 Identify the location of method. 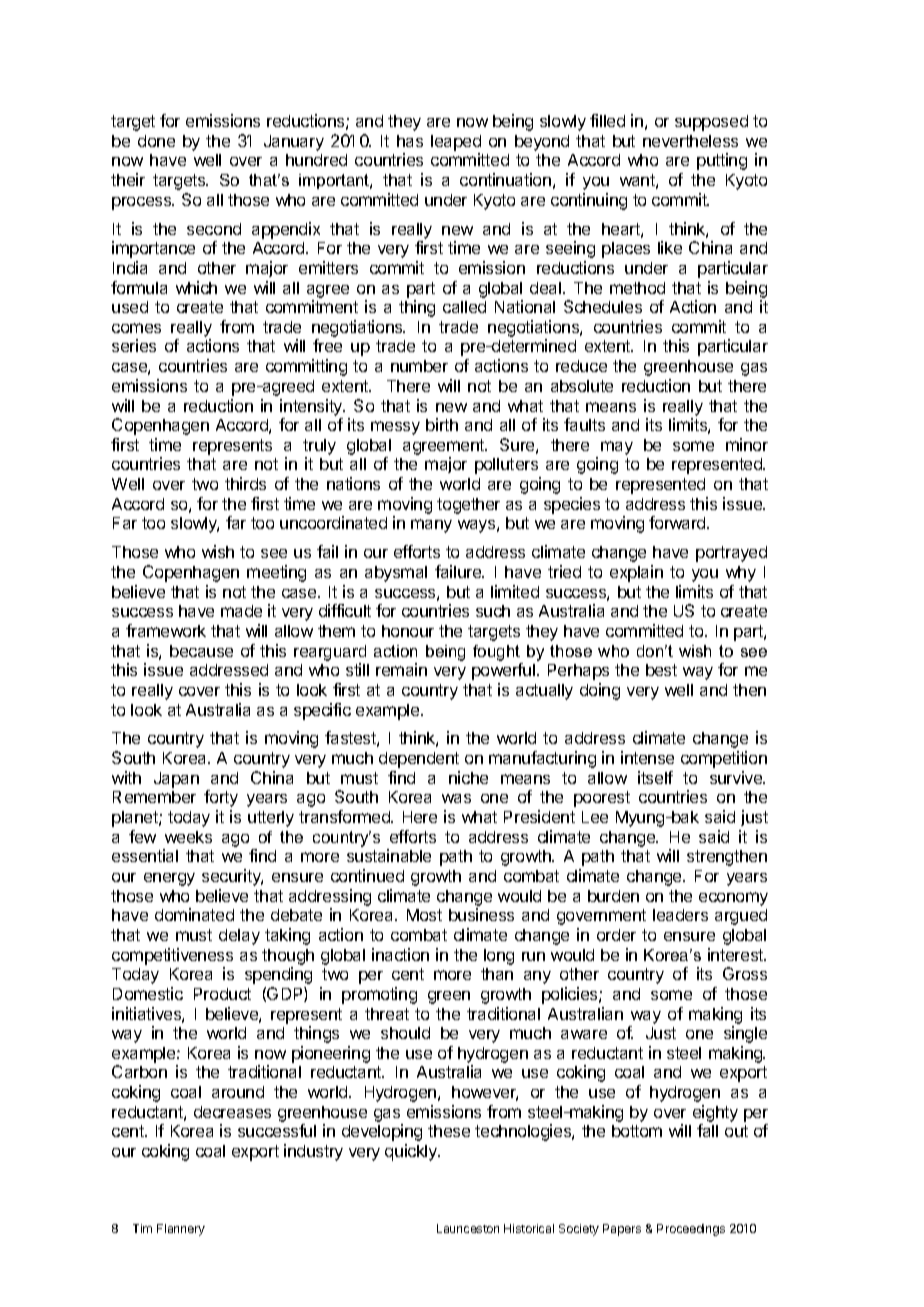
(637, 288).
